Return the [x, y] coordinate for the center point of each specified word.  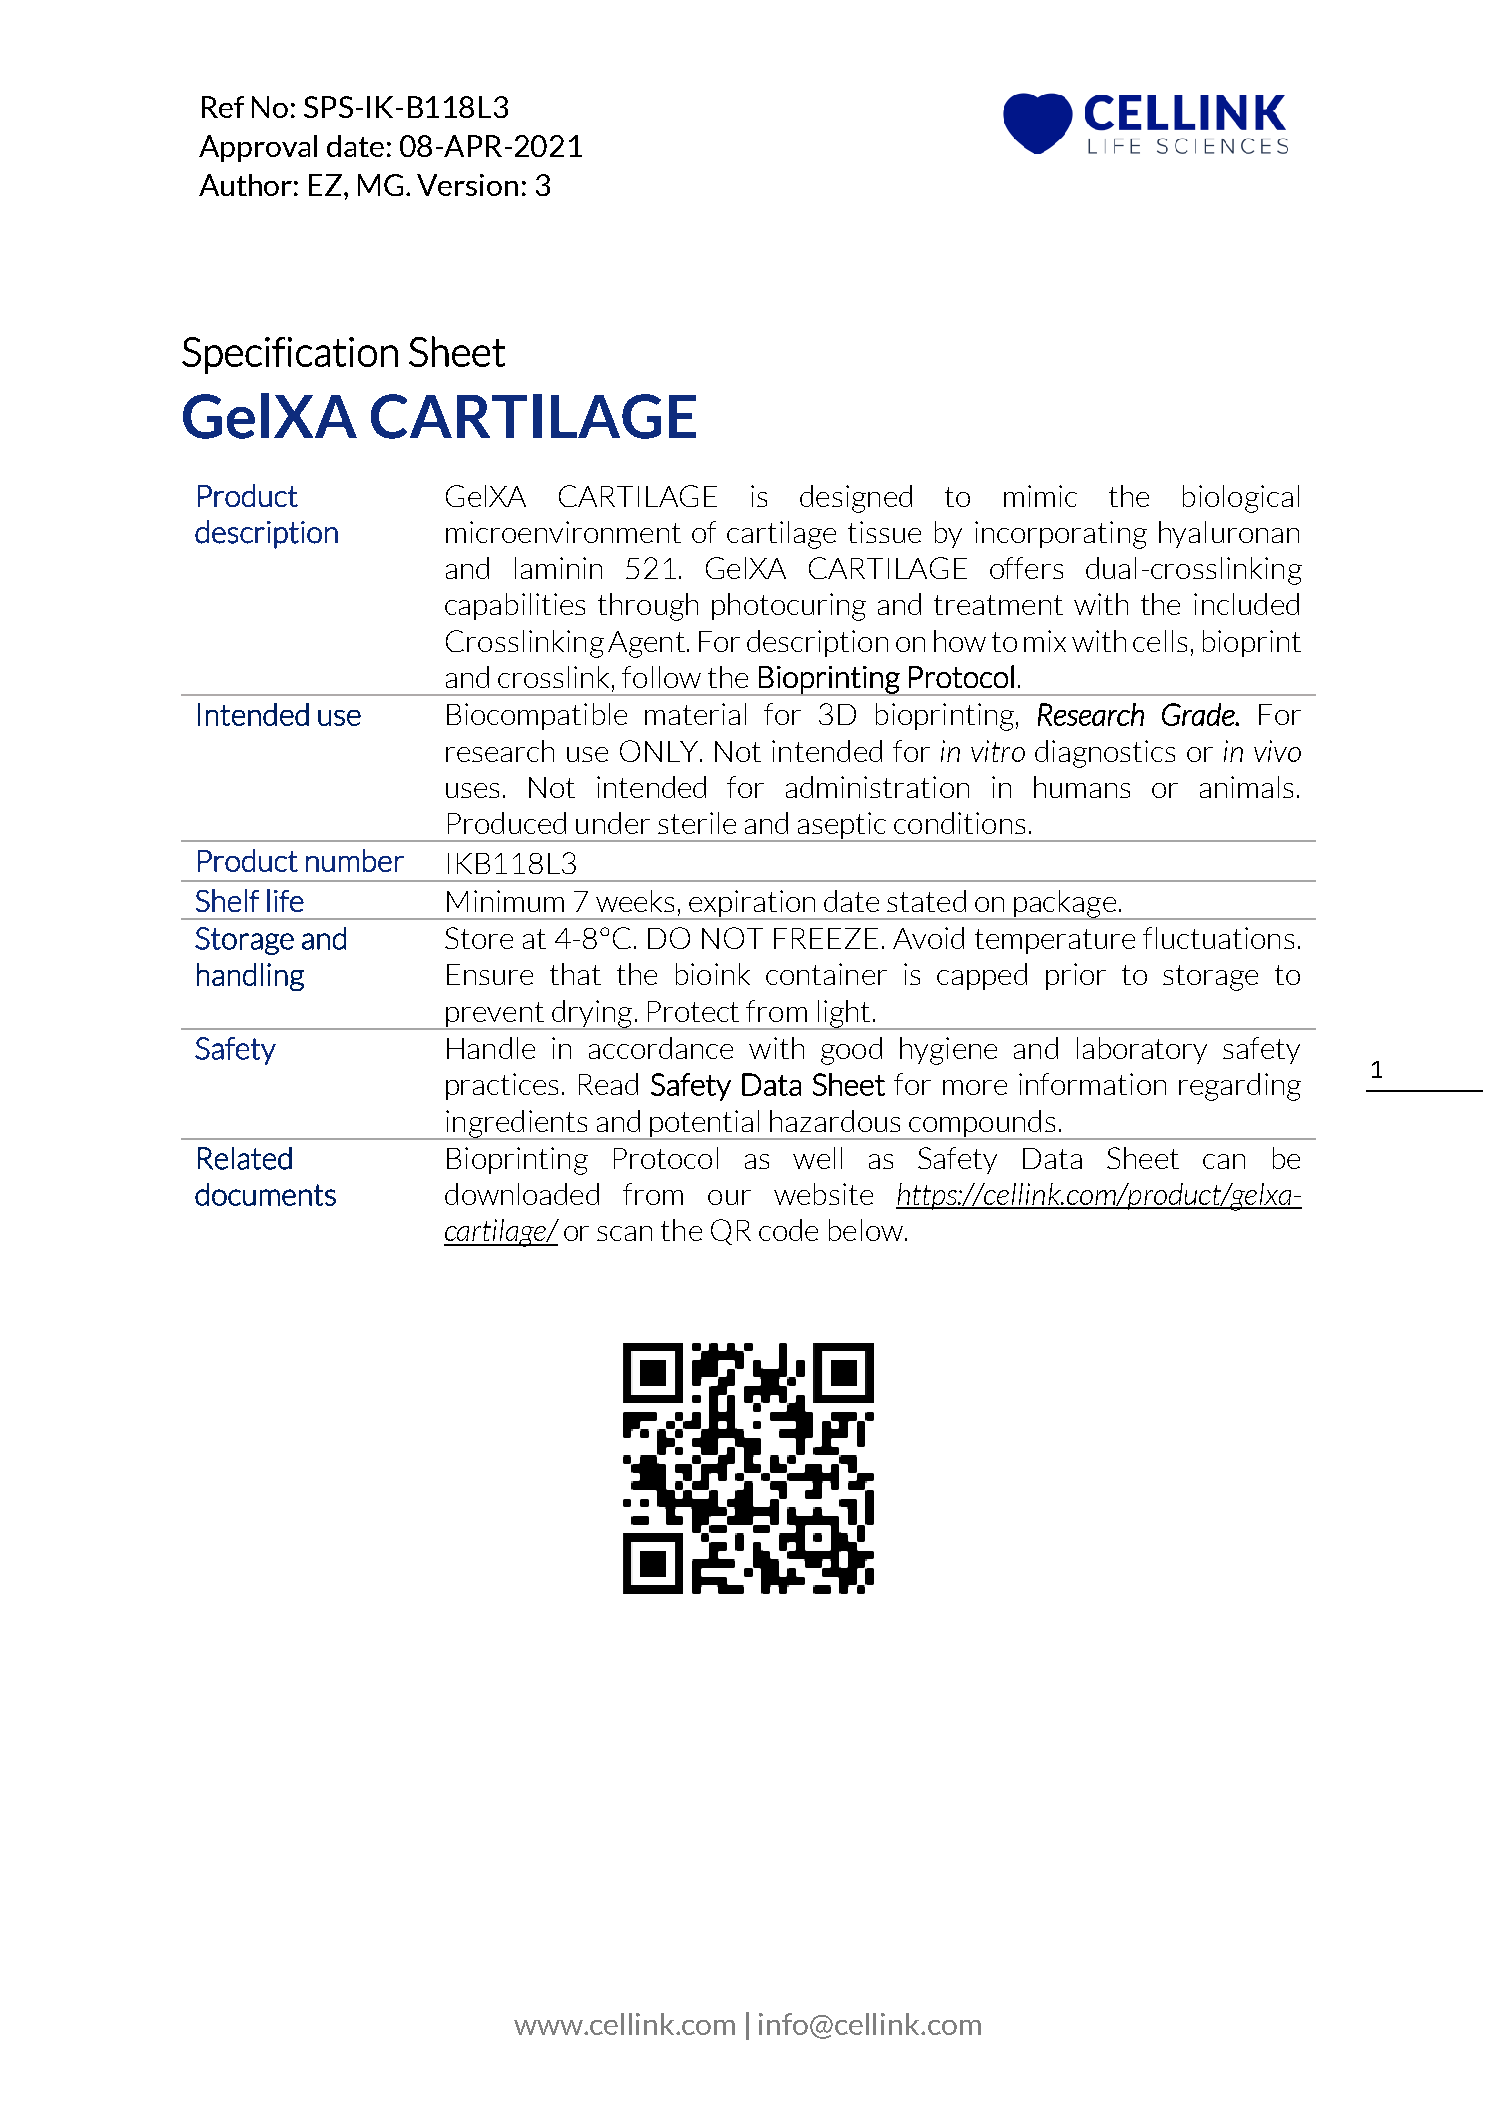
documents [265, 1194]
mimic [1040, 496]
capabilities [515, 606]
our [729, 1197]
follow [661, 677]
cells [1160, 641]
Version [467, 185]
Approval [258, 148]
